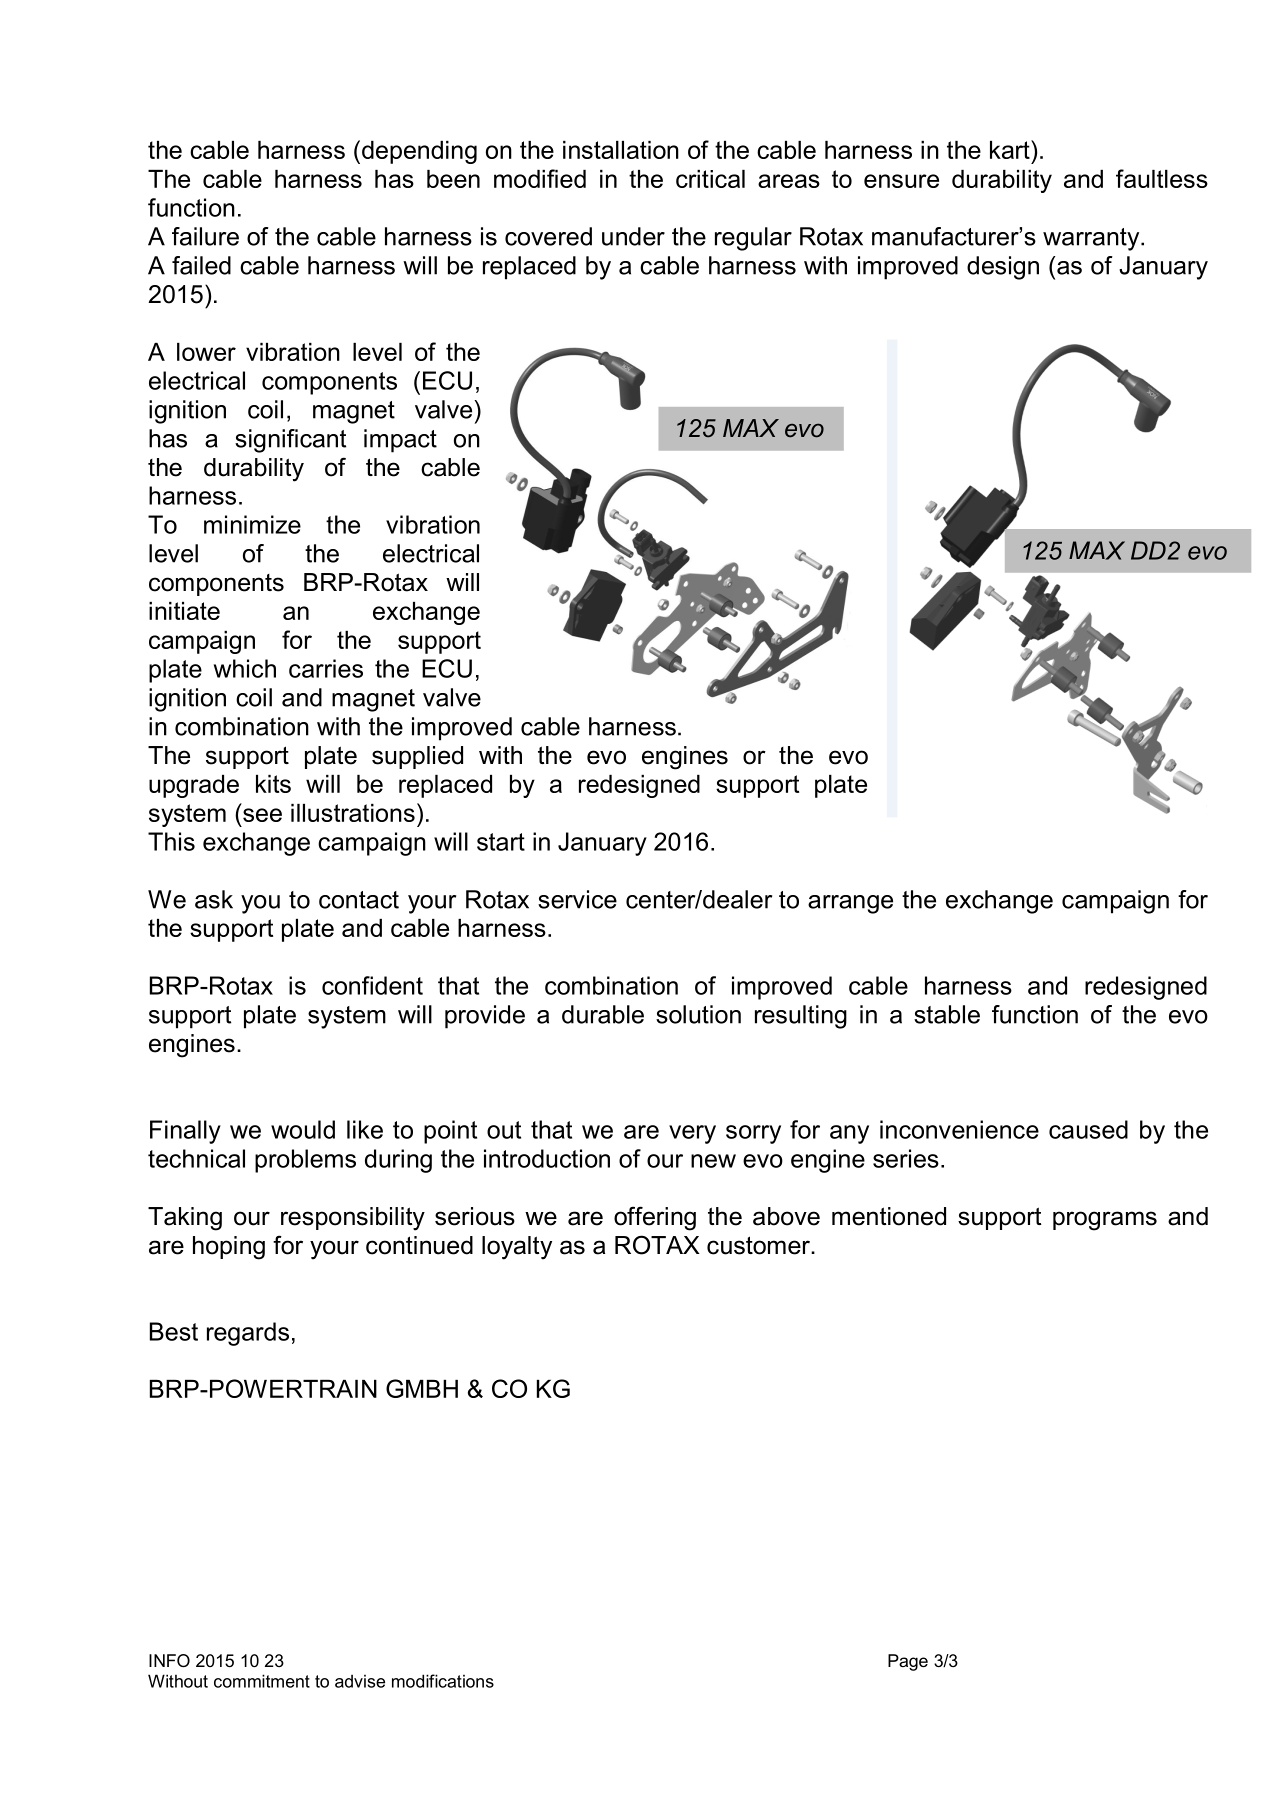 Image resolution: width=1277 pixels, height=1806 pixels. I want to click on critical, so click(710, 179).
